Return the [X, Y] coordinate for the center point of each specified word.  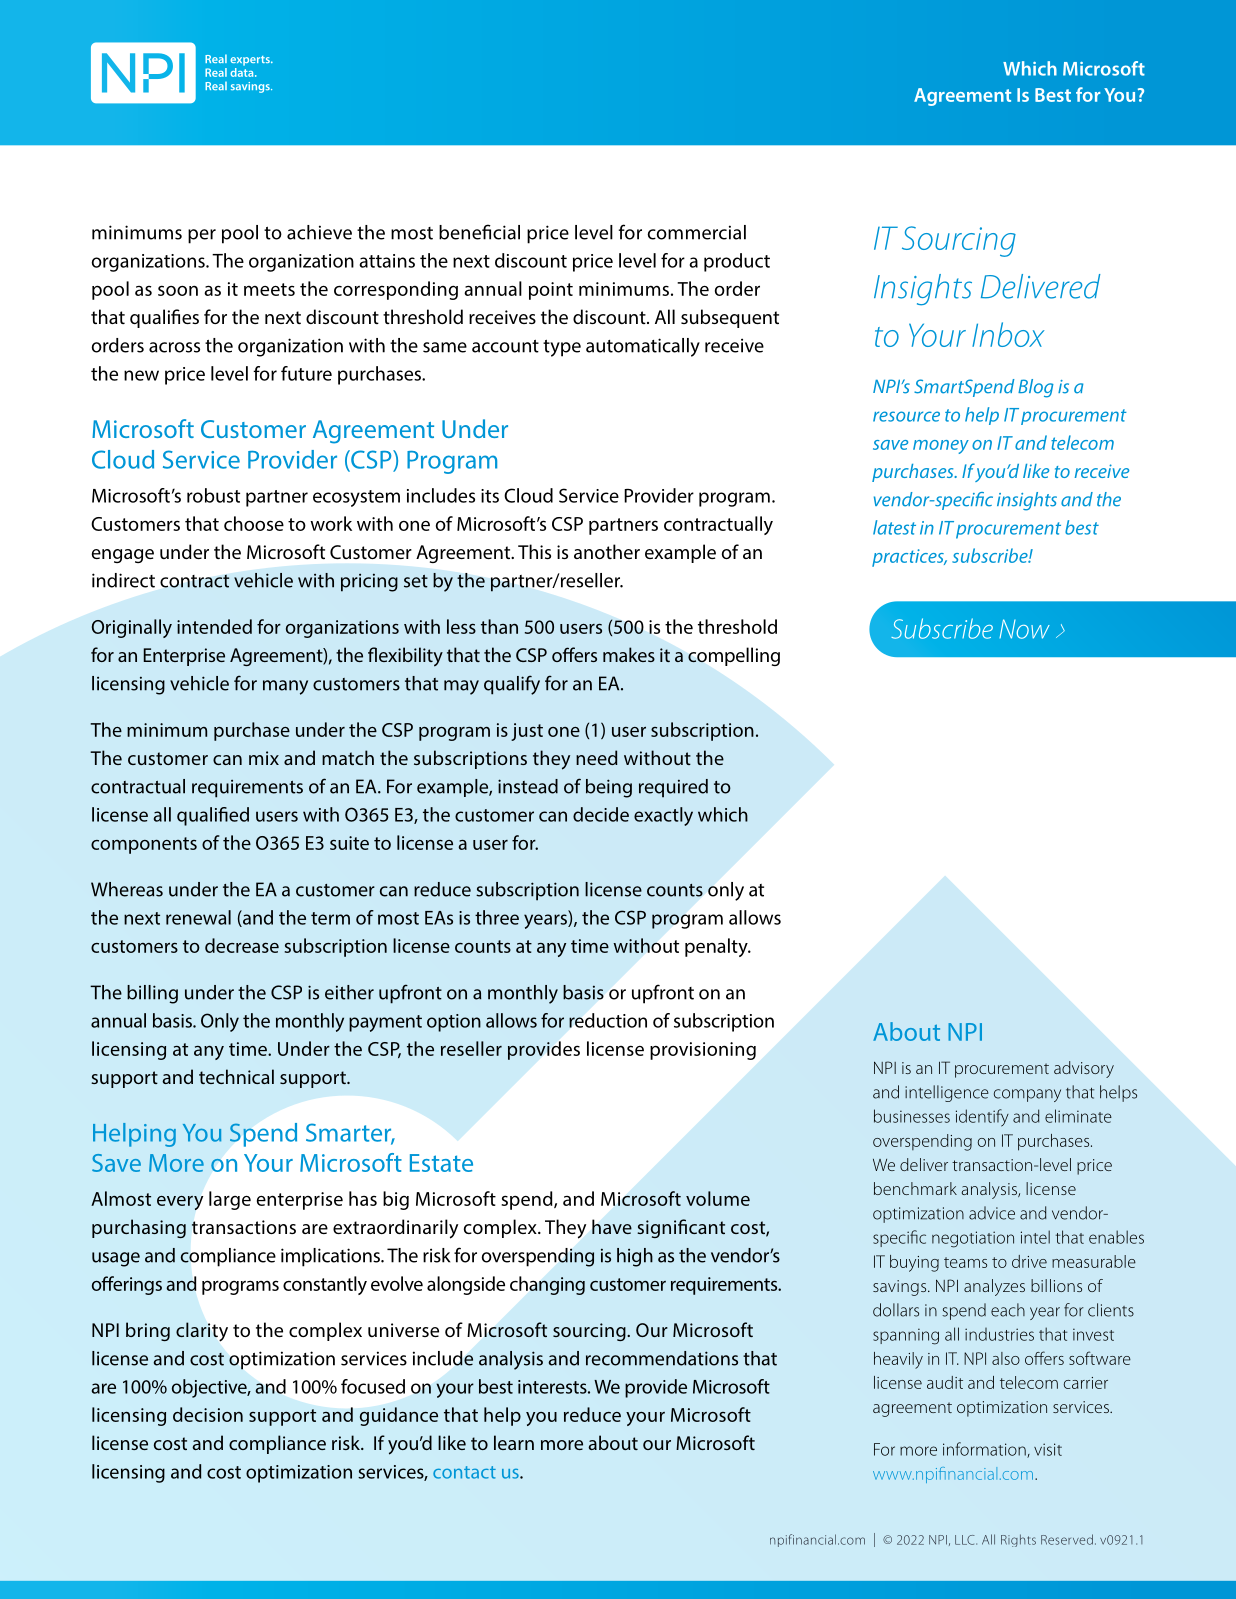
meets [269, 289]
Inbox [1008, 334]
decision [208, 1414]
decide [601, 814]
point [551, 291]
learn [514, 1442]
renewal [198, 917]
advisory [1084, 1069]
